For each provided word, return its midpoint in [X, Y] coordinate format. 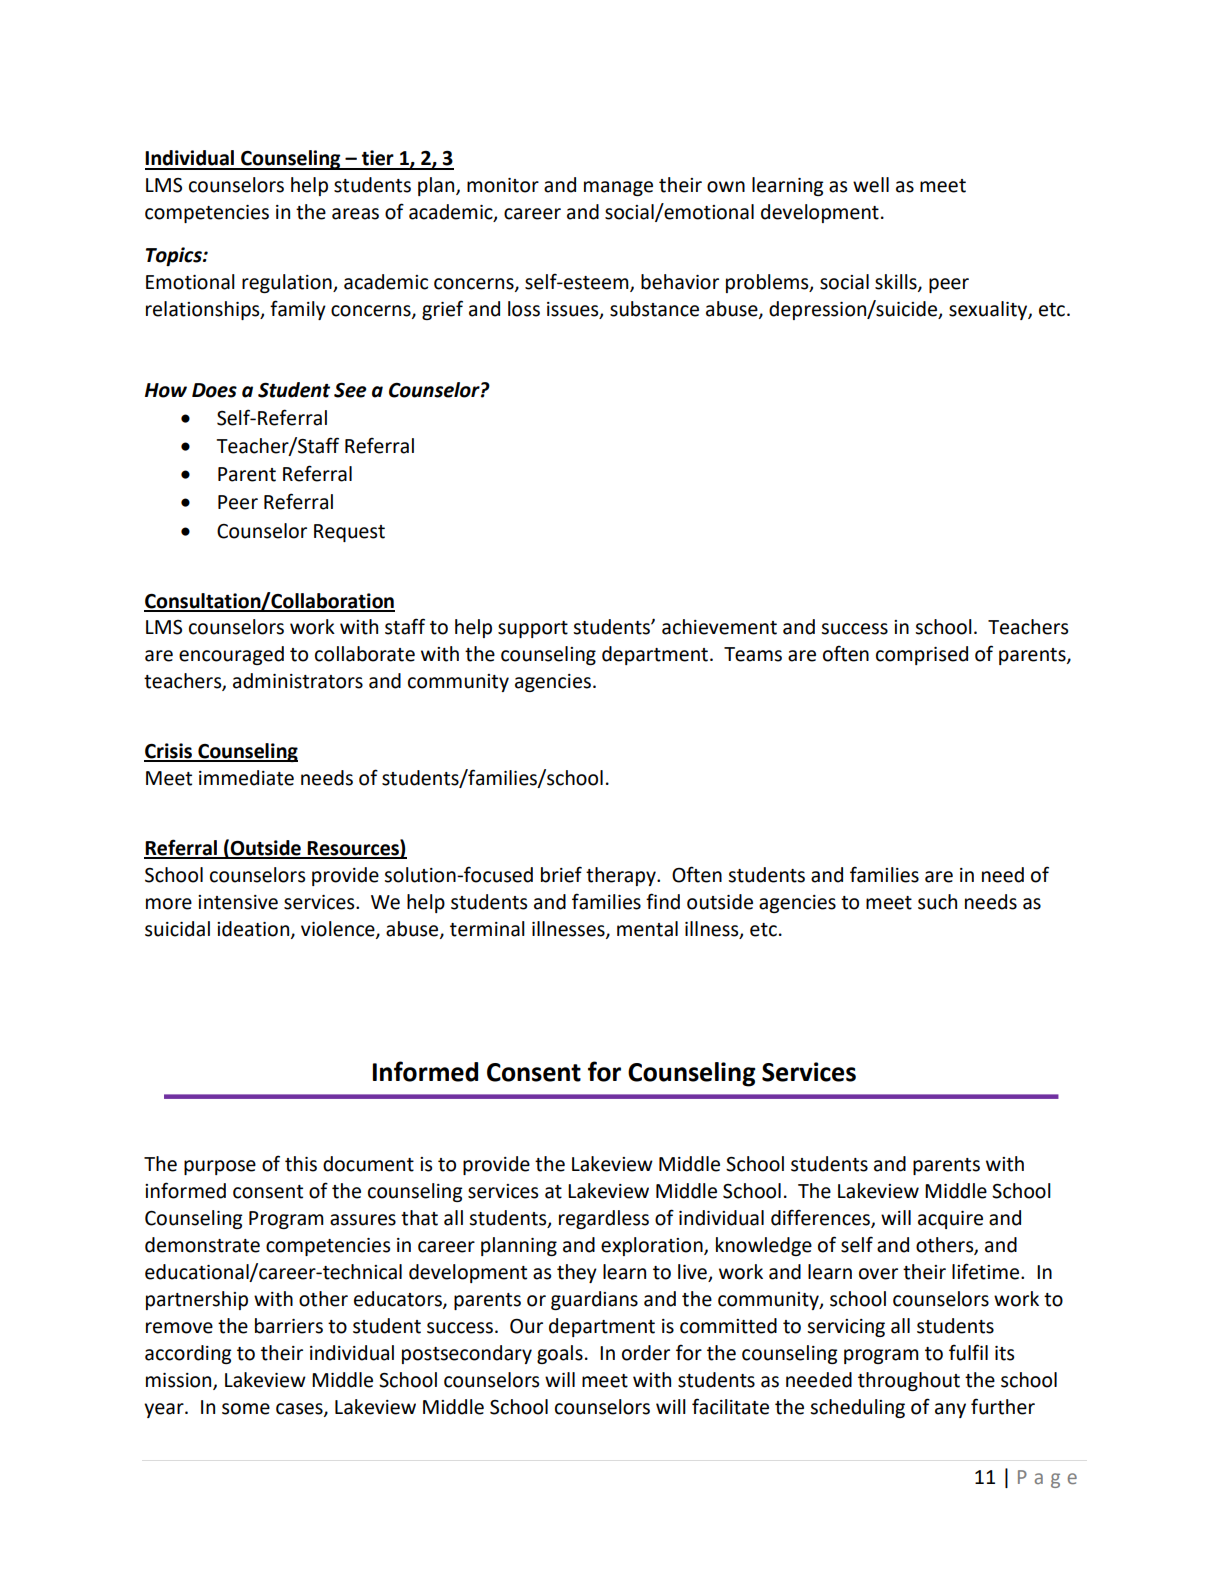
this [301, 1164]
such [937, 902]
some [246, 1409]
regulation [288, 283]
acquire [950, 1220]
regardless [604, 1219]
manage [618, 188]
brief [561, 874]
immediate [246, 778]
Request [349, 533]
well [871, 185]
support [533, 629]
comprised [922, 655]
